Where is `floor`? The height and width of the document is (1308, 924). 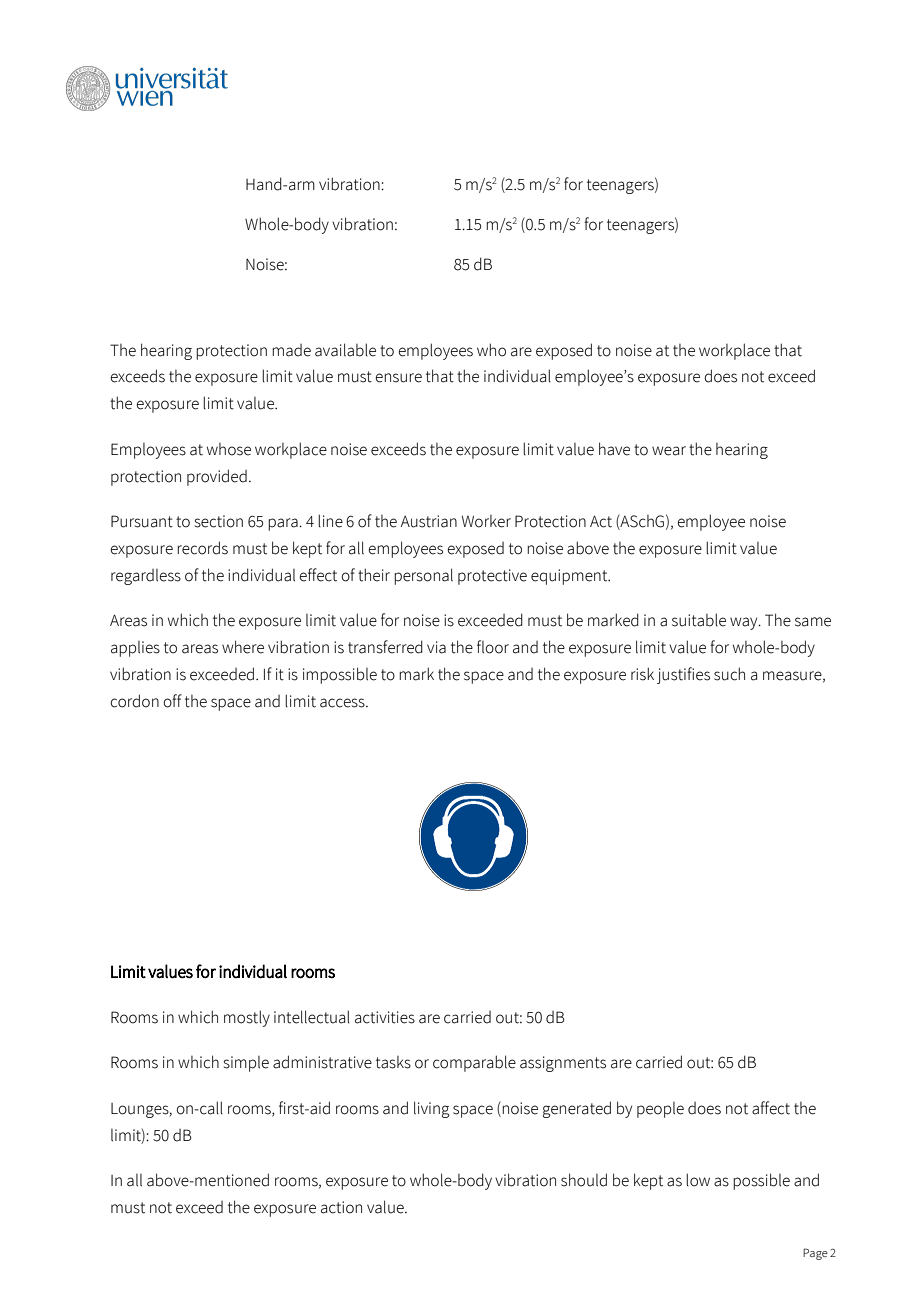
floor is located at coordinates (493, 647).
